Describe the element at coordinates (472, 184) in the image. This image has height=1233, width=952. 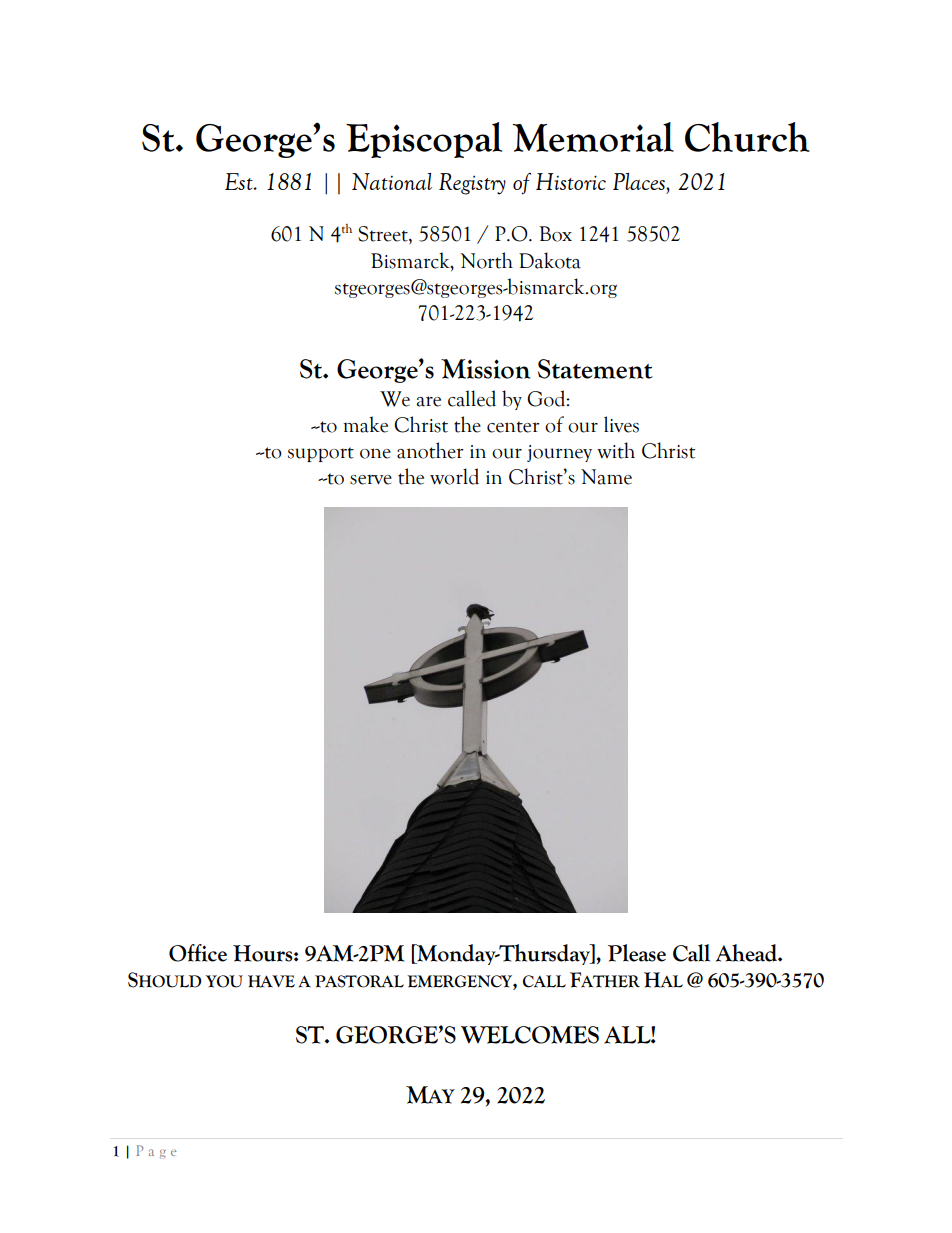
I see `Registry` at that location.
